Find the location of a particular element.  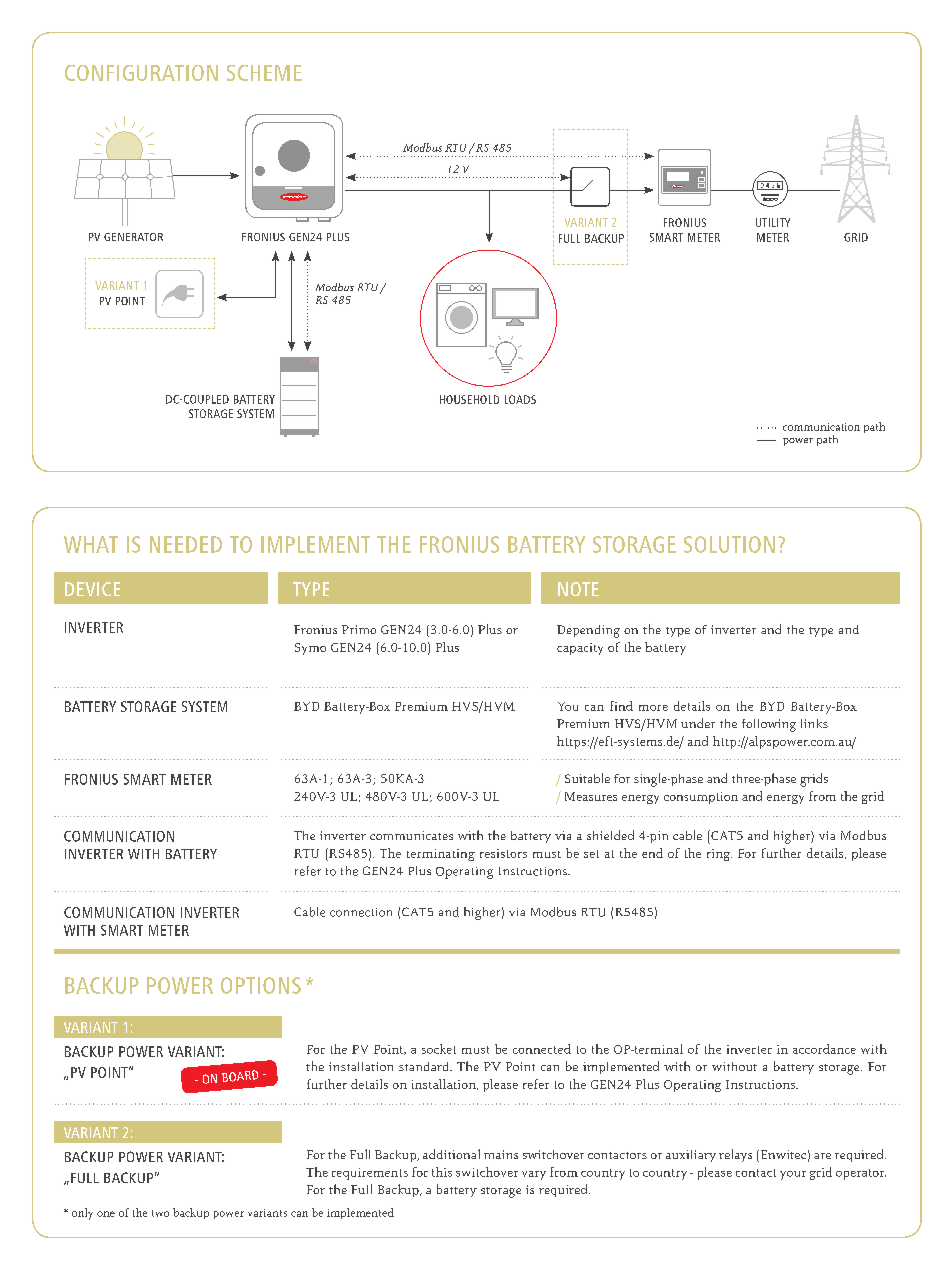

accordance is located at coordinates (824, 1049).
